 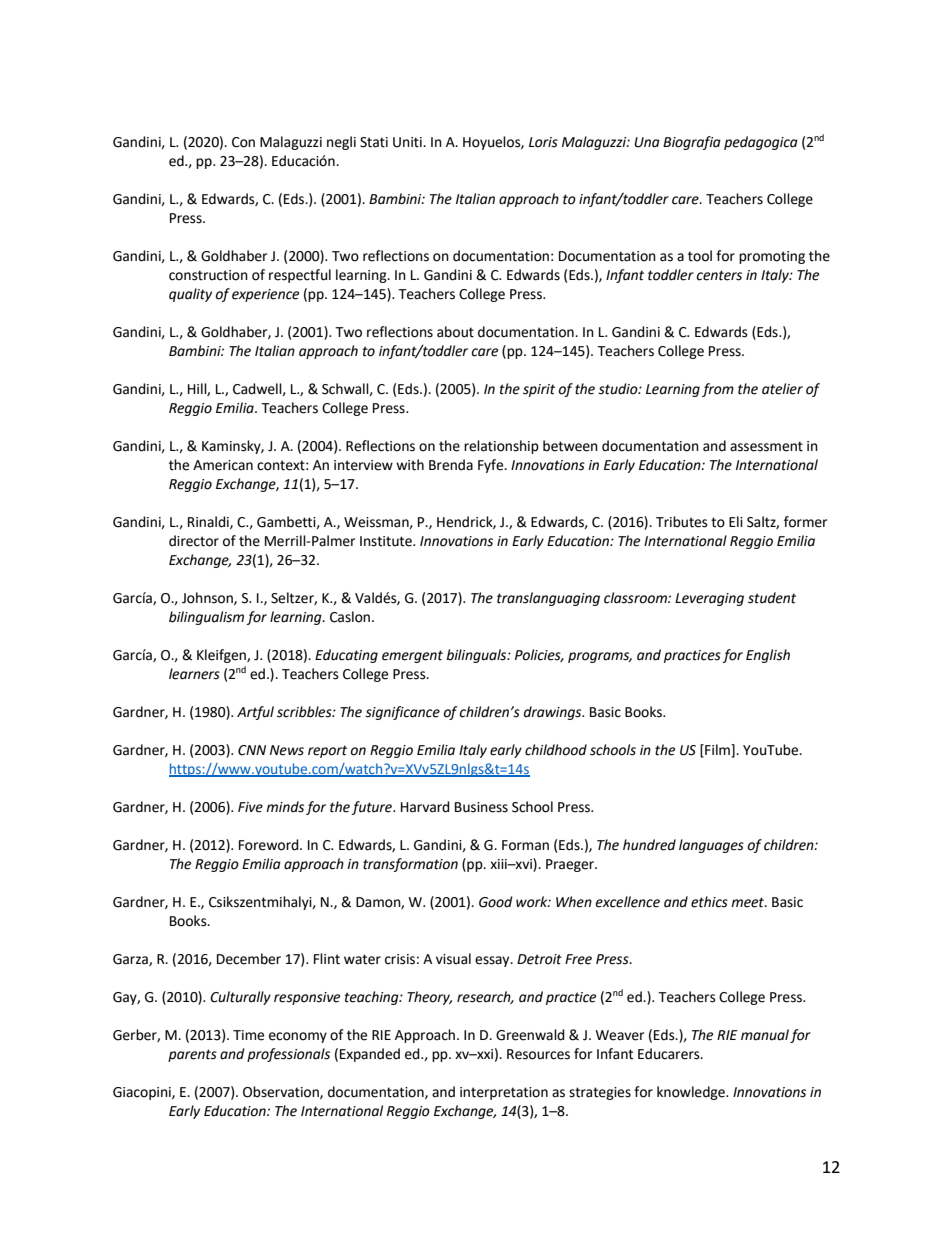 What do you see at coordinates (408, 142) in the screenshot?
I see `Uniti` at bounding box center [408, 142].
